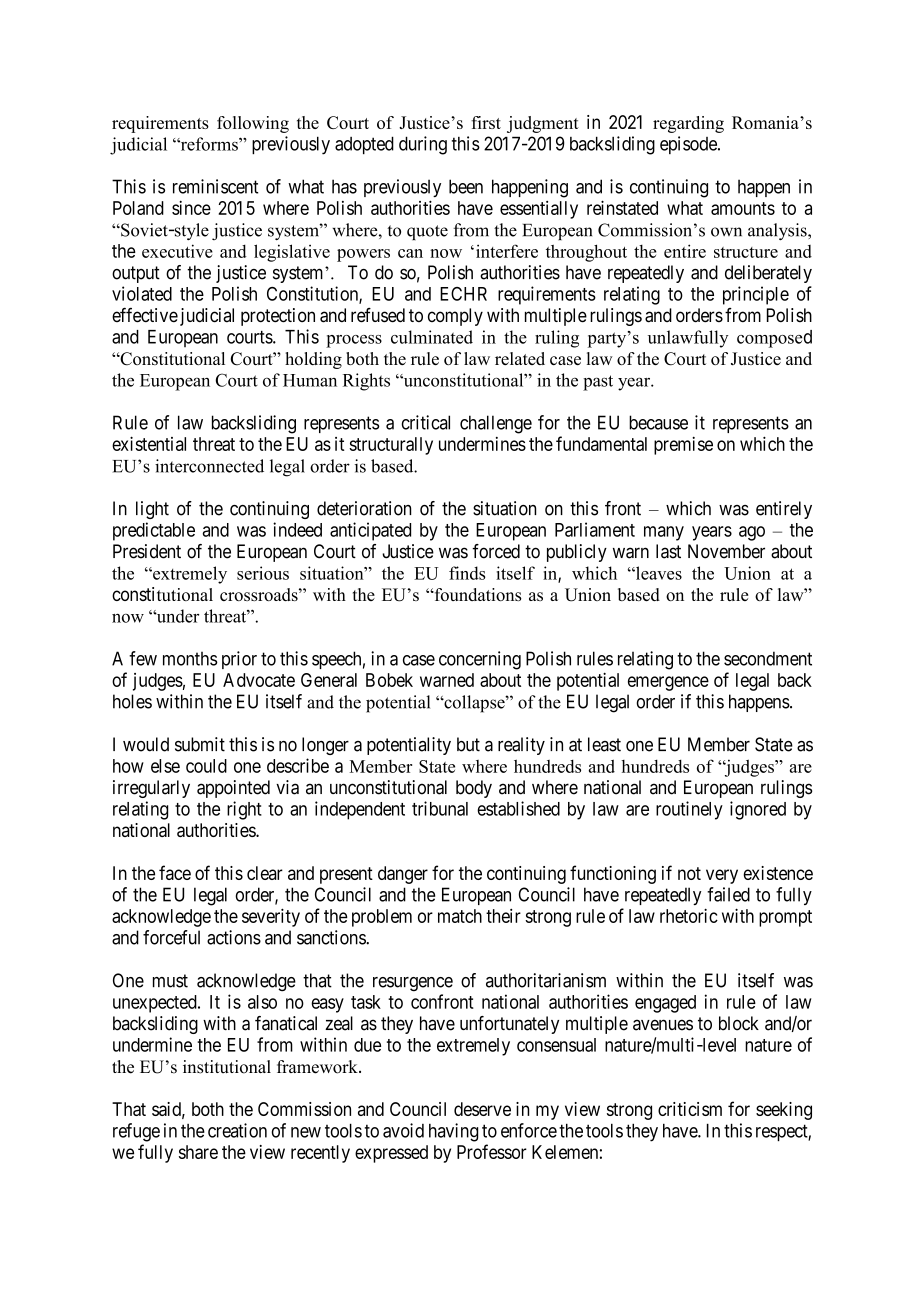  What do you see at coordinates (423, 145) in the screenshot?
I see `during` at bounding box center [423, 145].
